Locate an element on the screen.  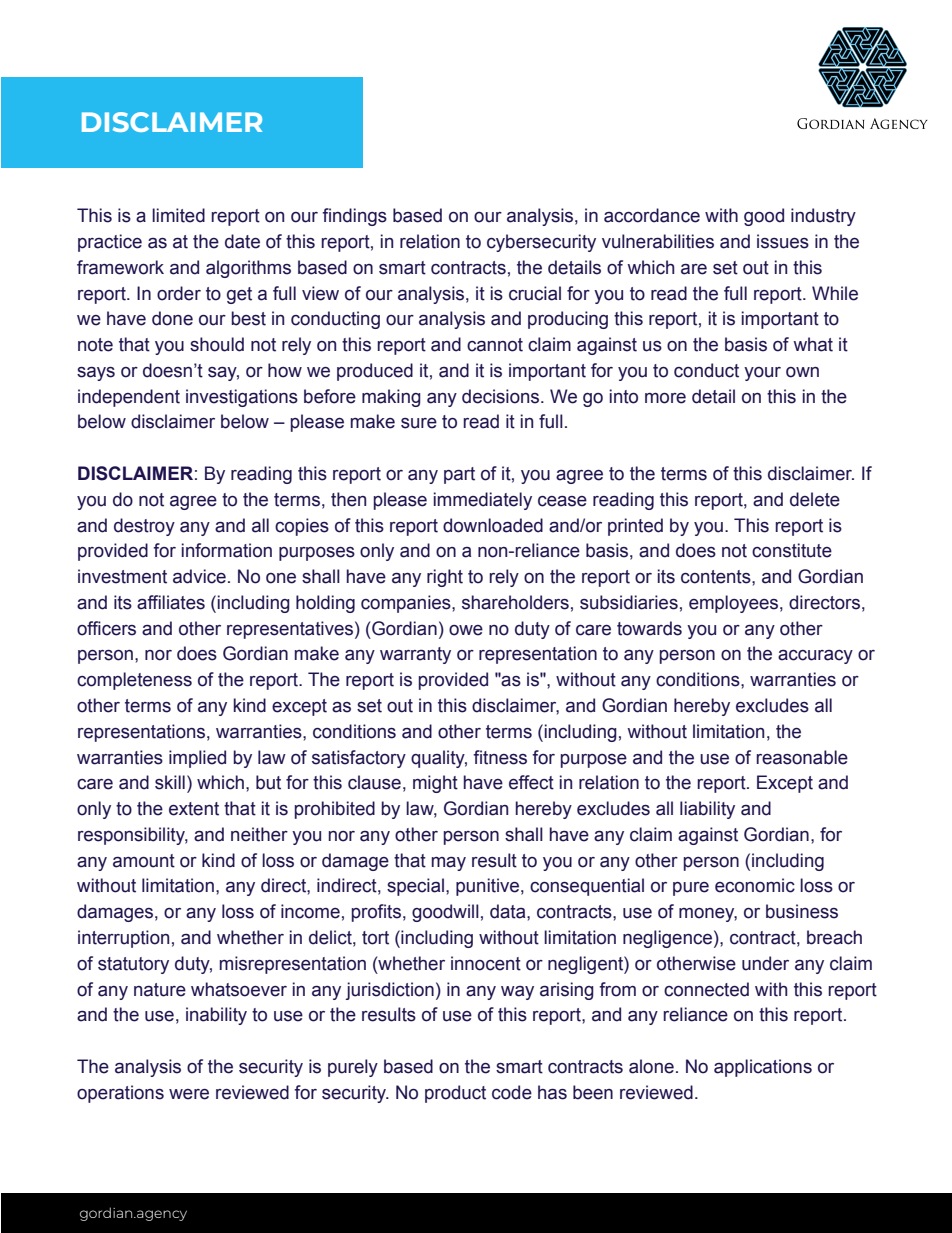
constitute is located at coordinates (792, 550).
